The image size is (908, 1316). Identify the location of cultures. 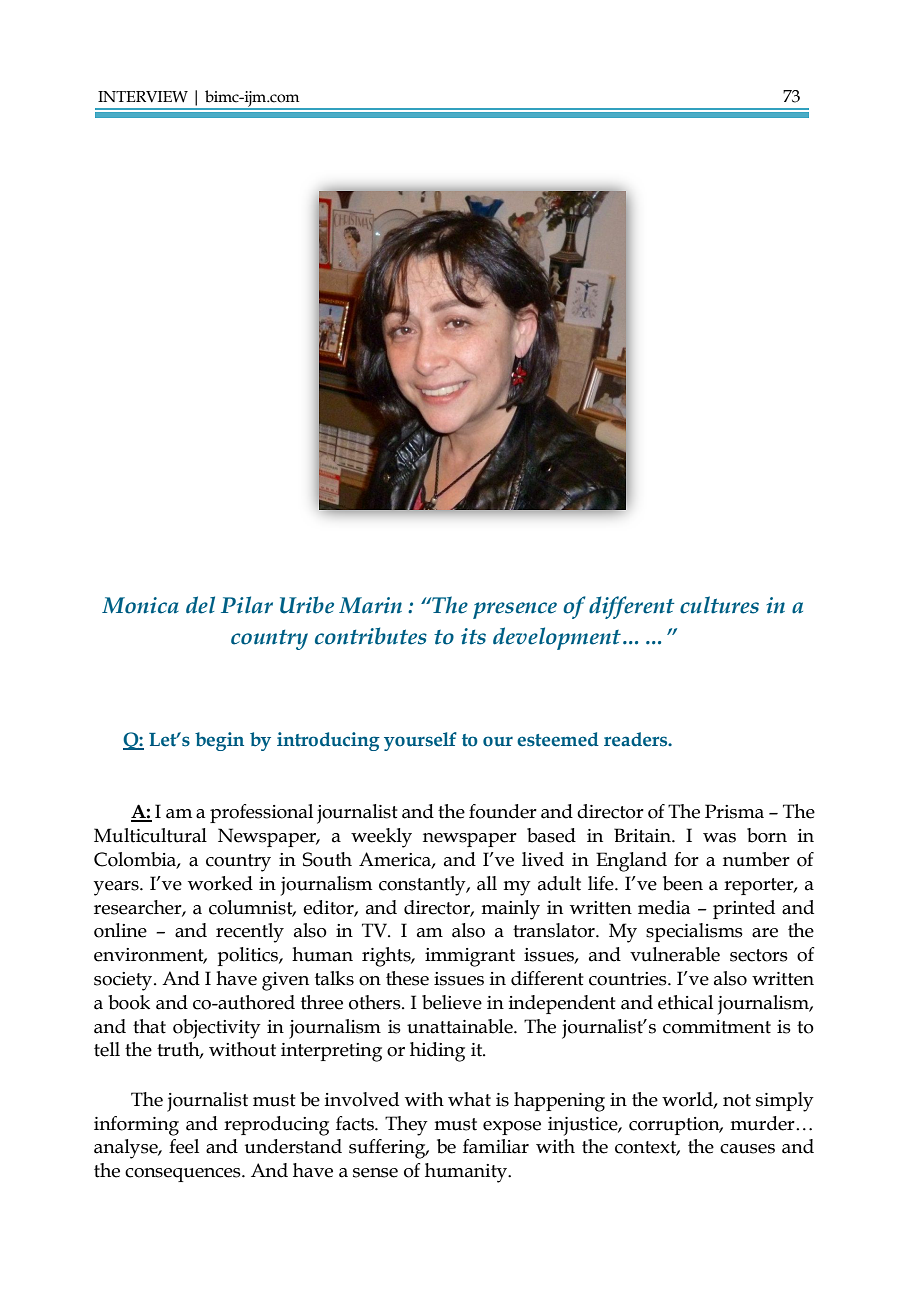
(719, 605).
